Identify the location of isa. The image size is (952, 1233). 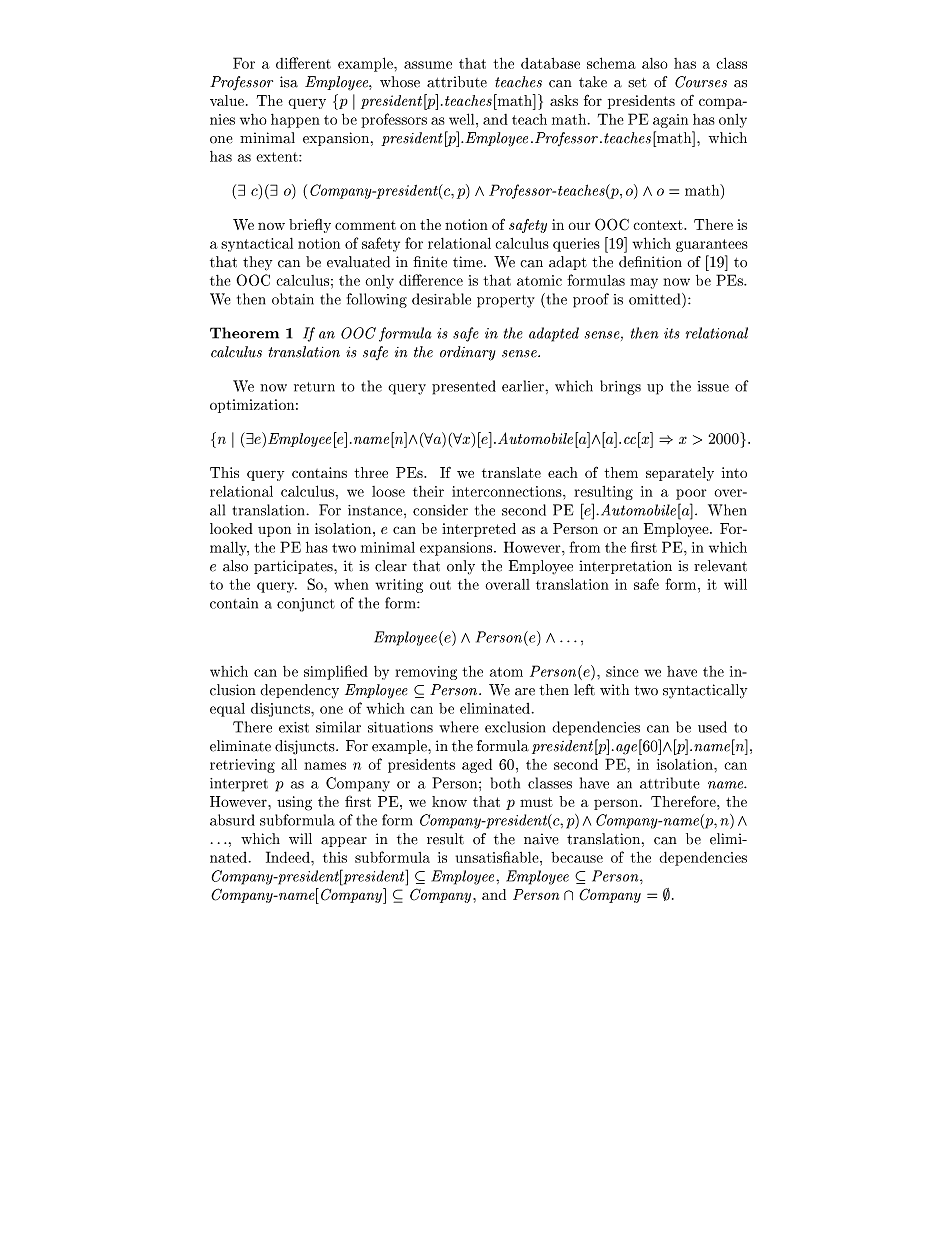
(289, 82).
